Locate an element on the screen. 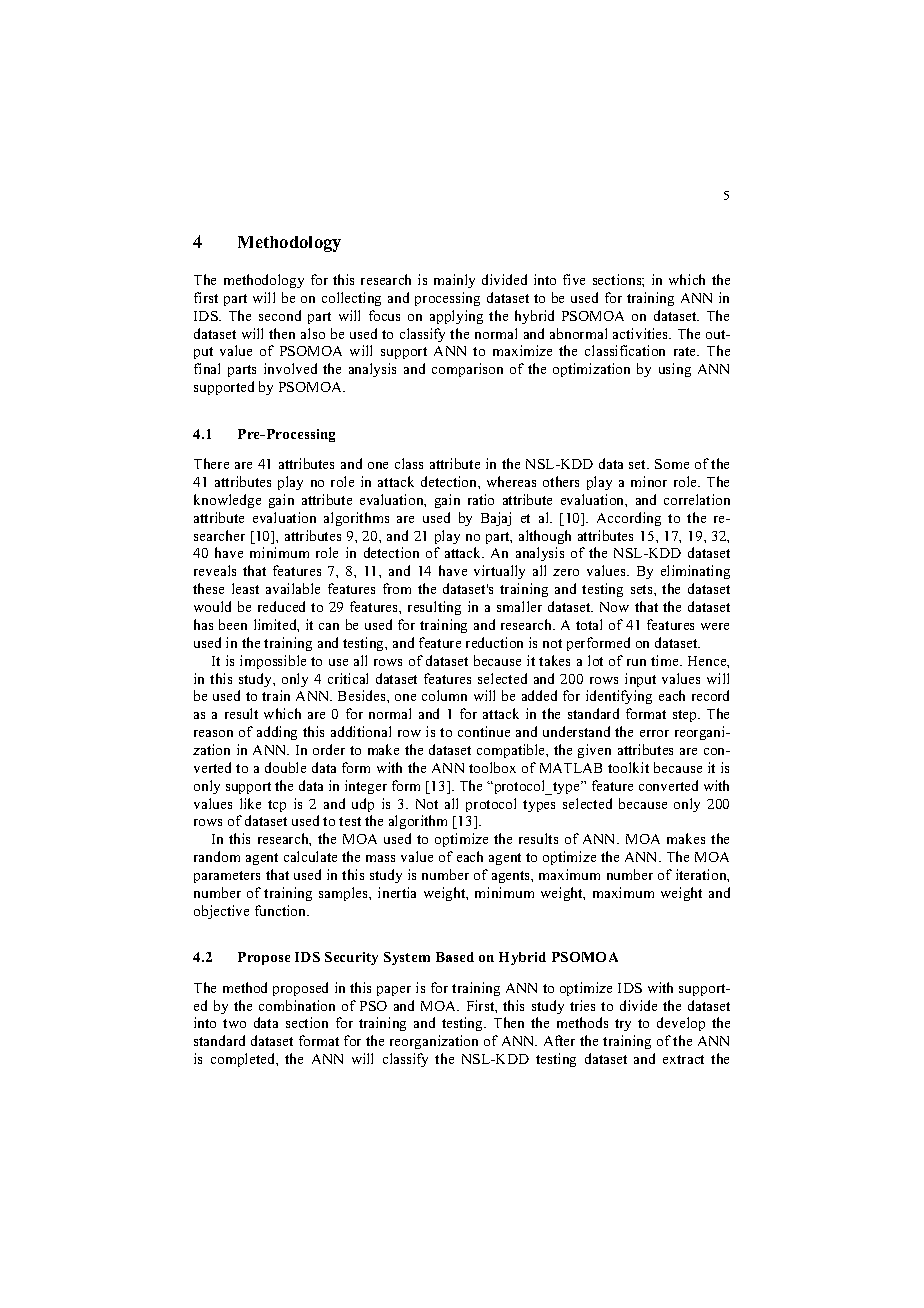 Image resolution: width=924 pixels, height=1308 pixels. toolkit is located at coordinates (628, 767).
